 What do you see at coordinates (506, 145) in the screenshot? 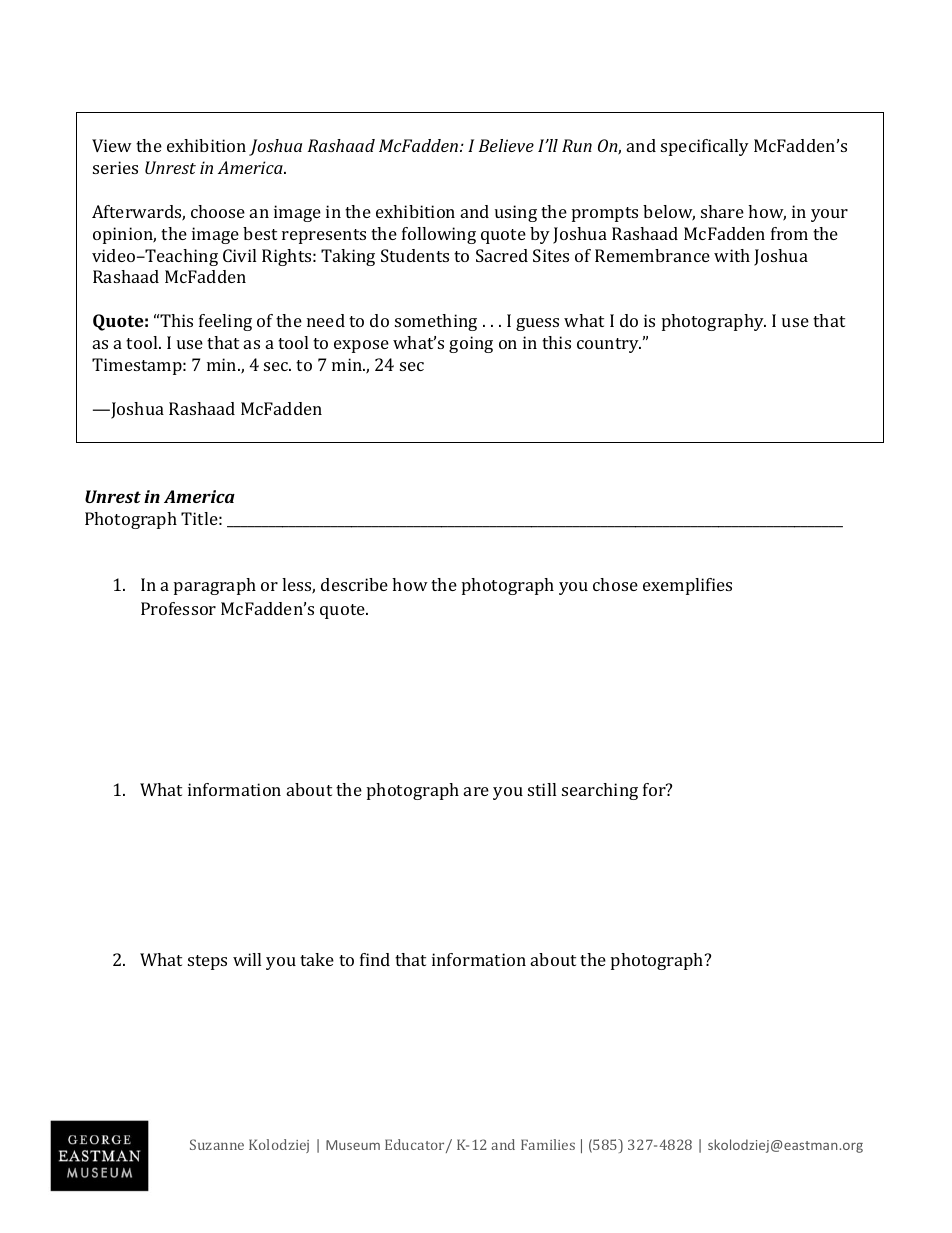
I see `Believe` at bounding box center [506, 145].
